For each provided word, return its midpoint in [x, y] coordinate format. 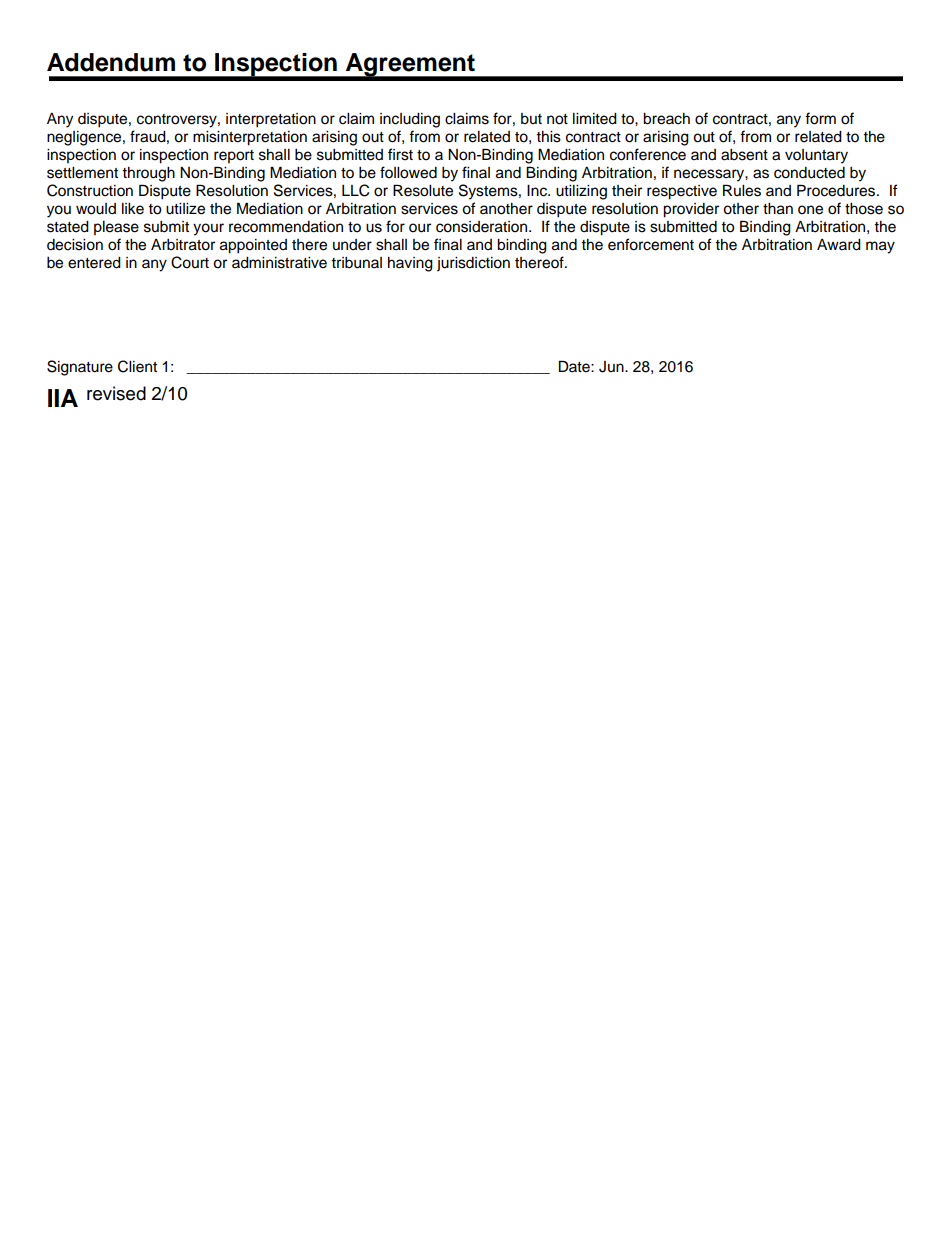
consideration [483, 227]
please [116, 228]
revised [116, 393]
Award [839, 245]
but [531, 119]
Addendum [111, 62]
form [820, 118]
